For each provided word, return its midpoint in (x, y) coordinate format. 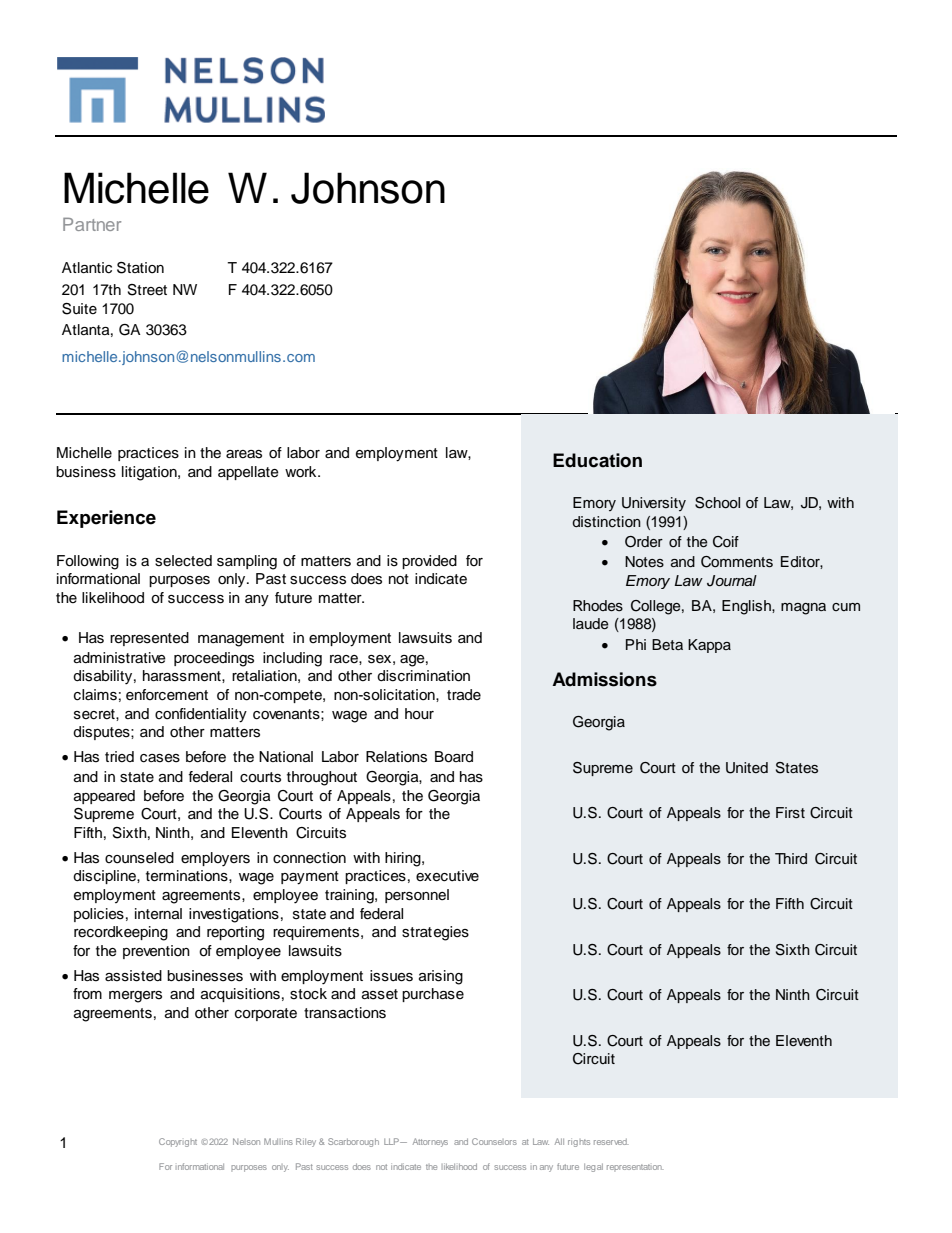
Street (147, 290)
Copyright (178, 1142)
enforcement (167, 695)
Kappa (709, 646)
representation (635, 1167)
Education (597, 460)
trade (464, 695)
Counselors (494, 1141)
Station (140, 268)
